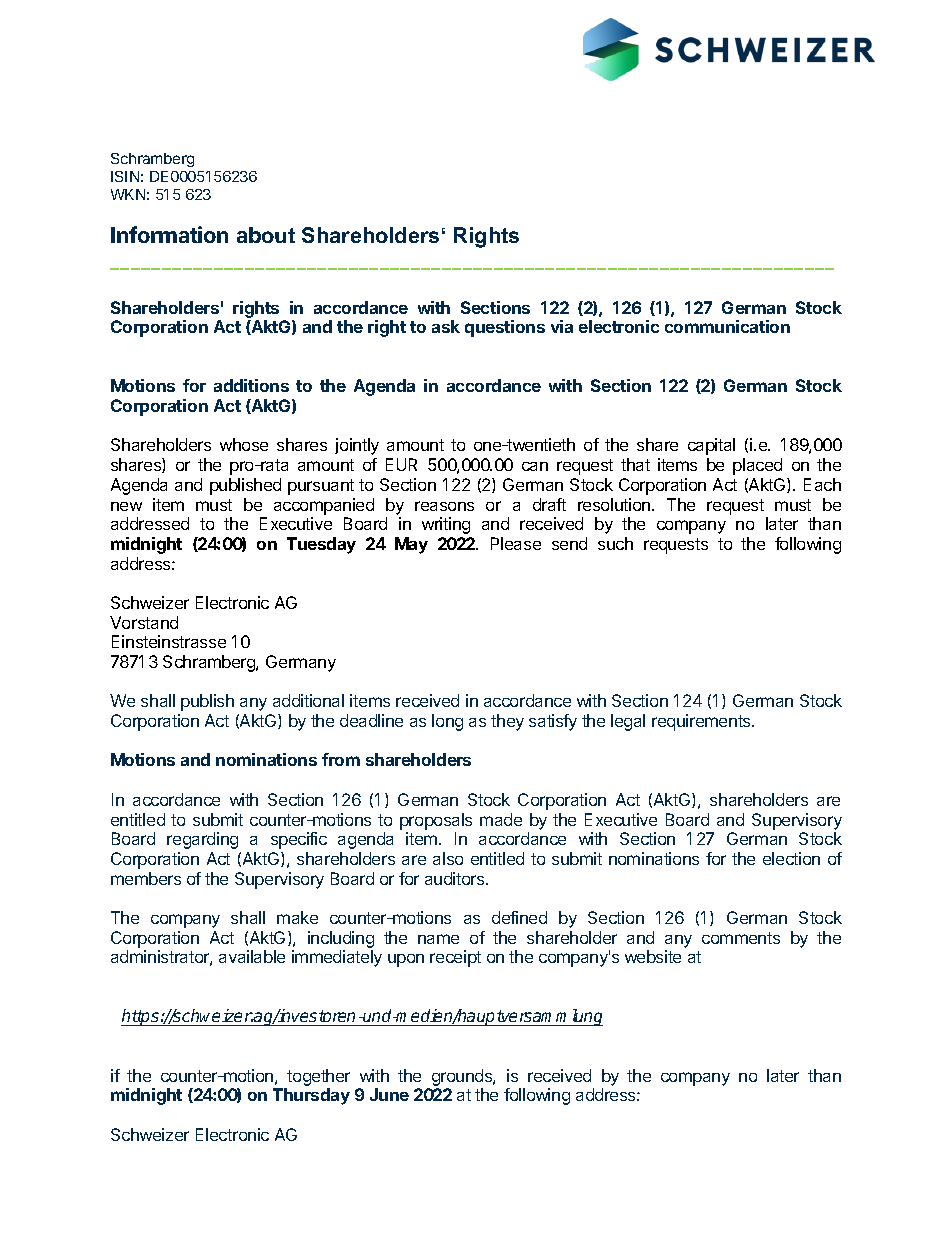 This screenshot has height=1233, width=952. What do you see at coordinates (757, 466) in the screenshot?
I see `placed` at bounding box center [757, 466].
